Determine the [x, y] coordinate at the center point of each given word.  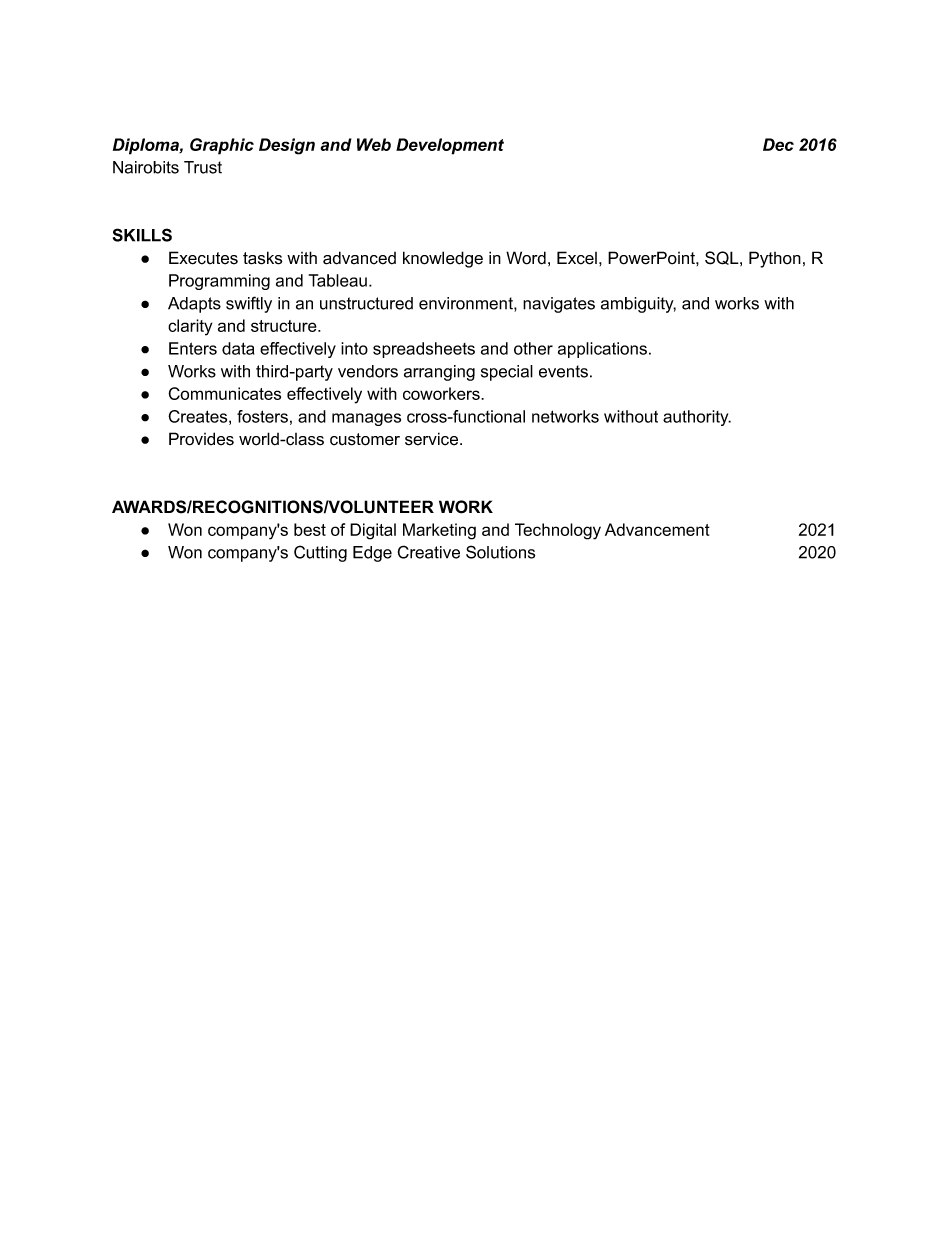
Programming [219, 282]
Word [526, 258]
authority [697, 418]
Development [450, 146]
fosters [262, 416]
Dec [778, 144]
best [310, 529]
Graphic [222, 146]
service [433, 439]
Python [775, 259]
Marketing [439, 531]
